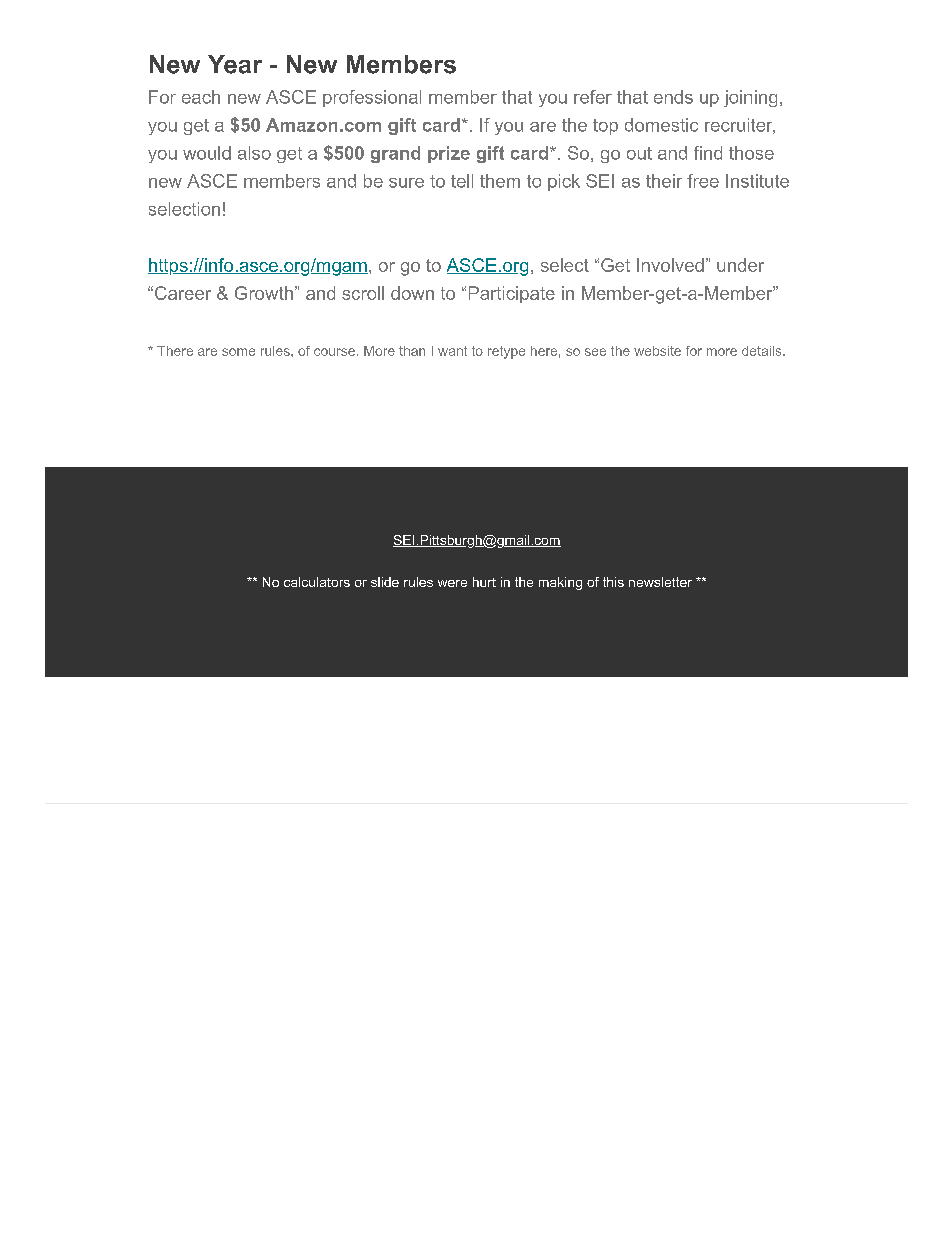 Image resolution: width=952 pixels, height=1233 pixels. What do you see at coordinates (500, 181) in the screenshot?
I see `them` at bounding box center [500, 181].
